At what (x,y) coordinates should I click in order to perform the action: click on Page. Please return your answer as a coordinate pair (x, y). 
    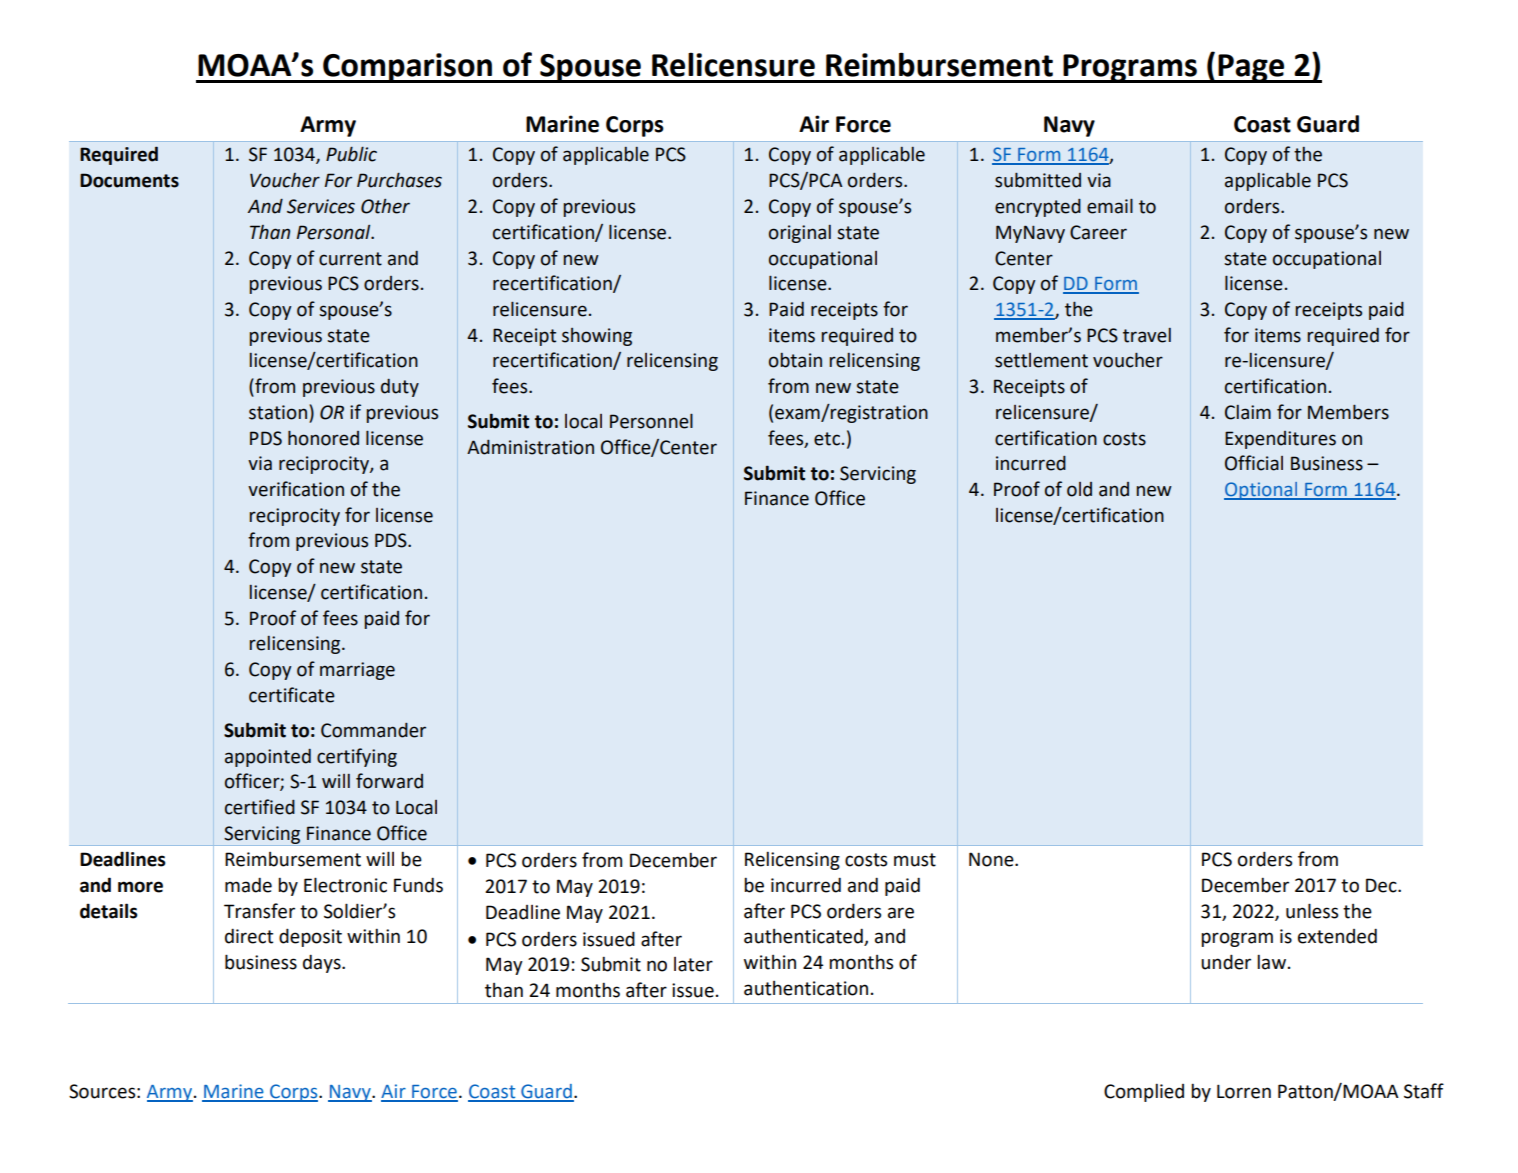
    Looking at the image, I should click on (1251, 68).
